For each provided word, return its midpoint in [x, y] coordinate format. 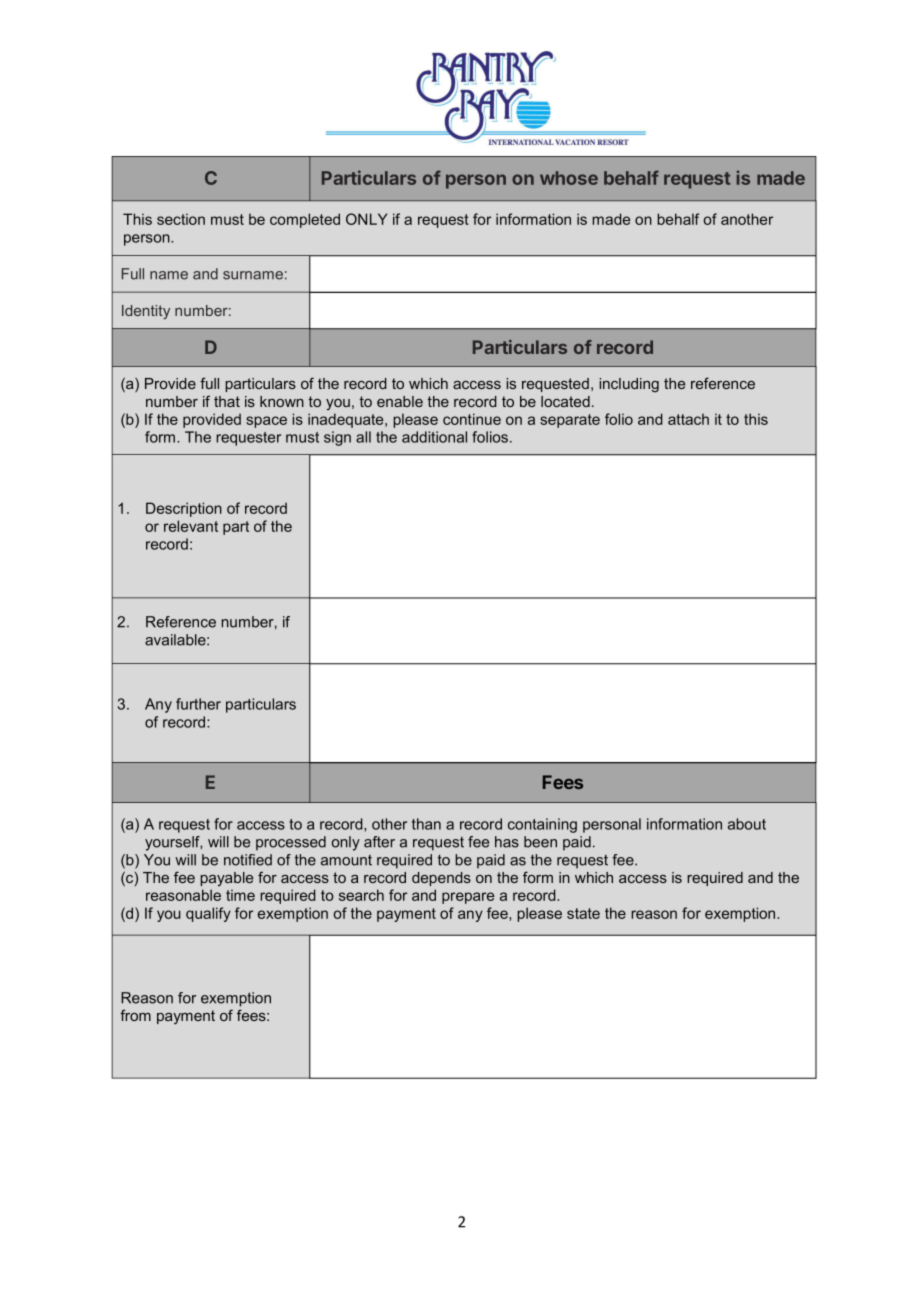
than [426, 824]
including [629, 385]
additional [434, 437]
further [198, 704]
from [135, 1015]
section [181, 219]
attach [688, 419]
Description [184, 509]
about [747, 824]
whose [569, 178]
